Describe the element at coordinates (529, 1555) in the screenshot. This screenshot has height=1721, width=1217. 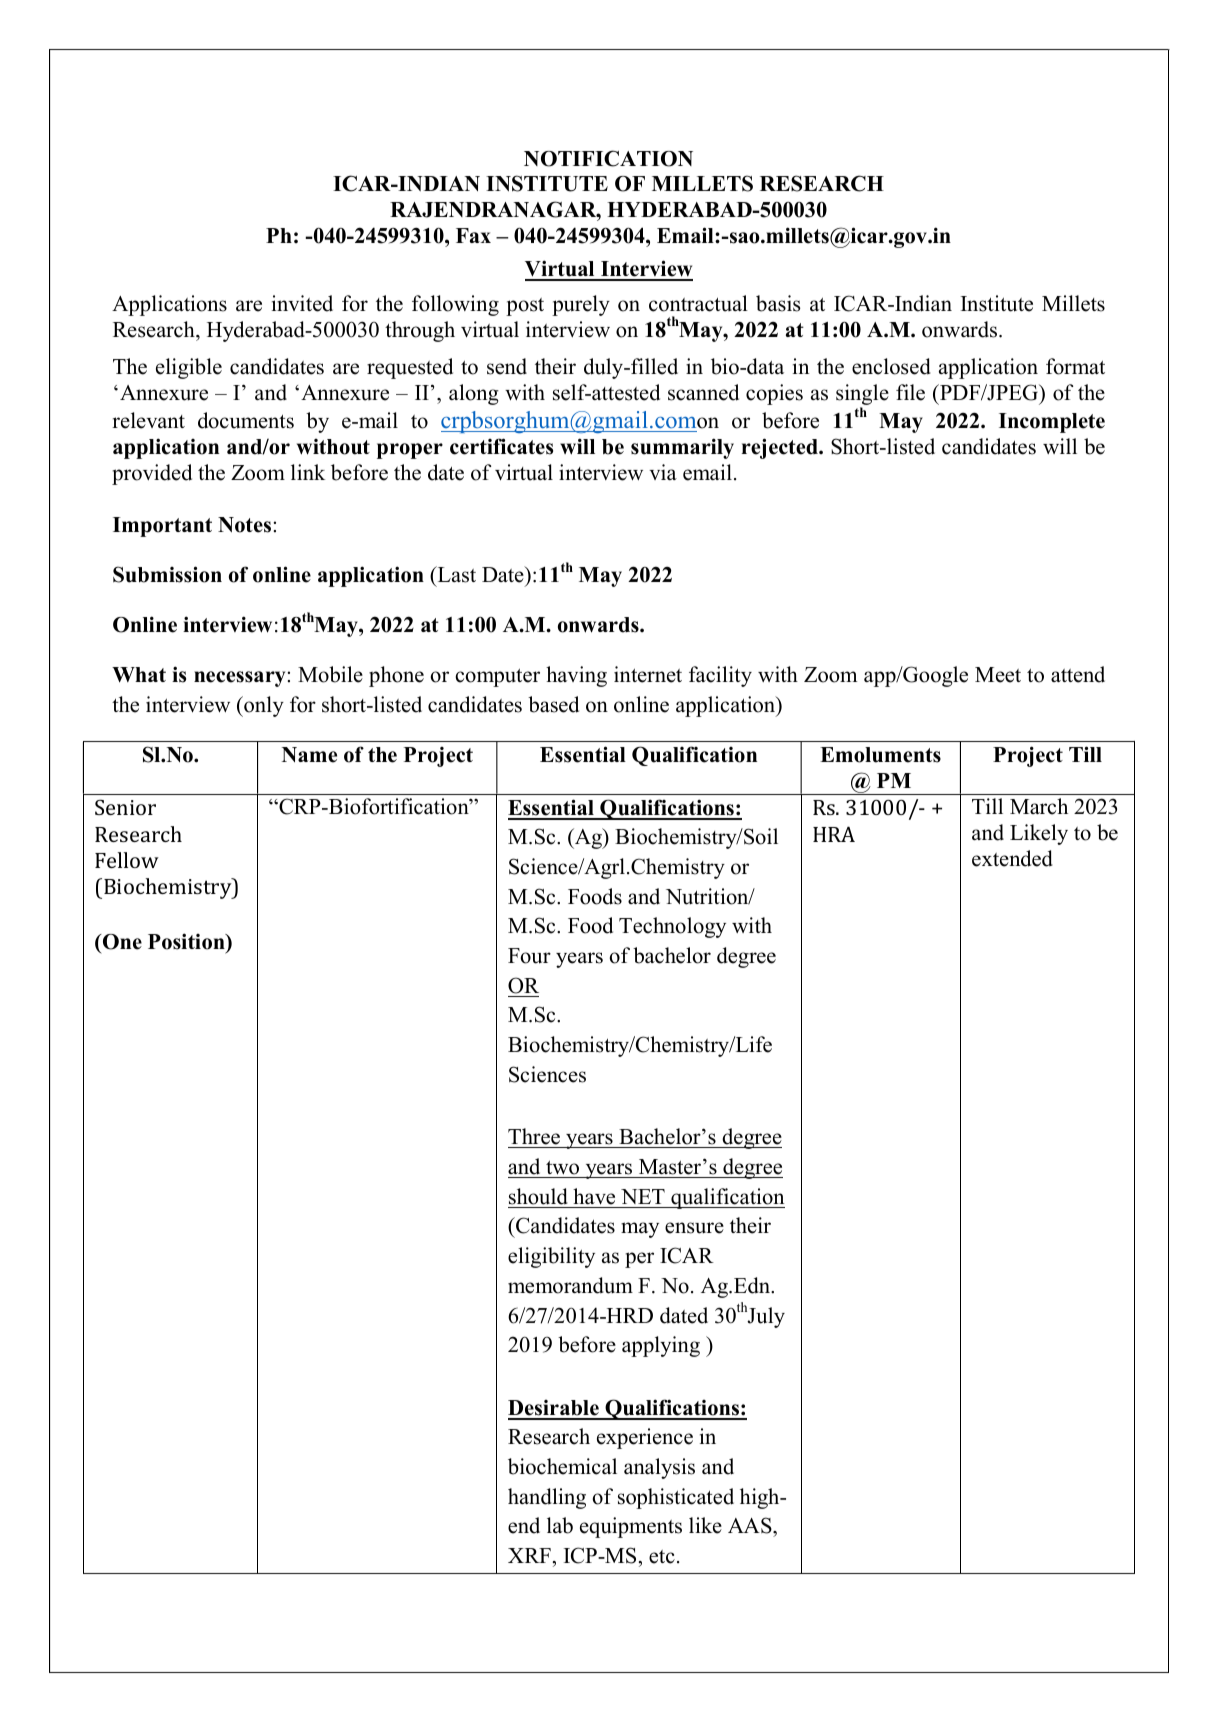
I see `XRF` at that location.
